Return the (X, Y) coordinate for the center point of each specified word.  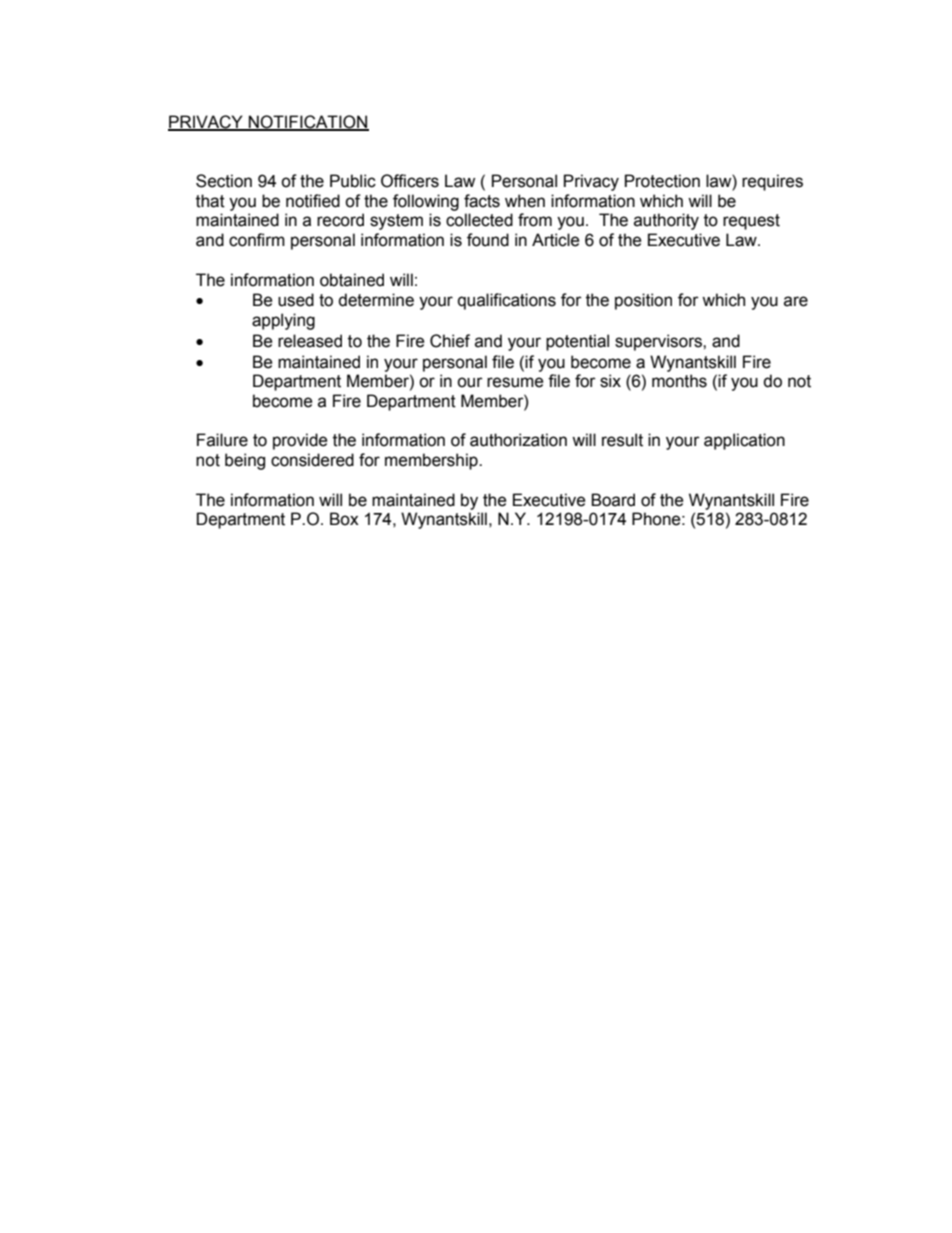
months (679, 381)
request (751, 222)
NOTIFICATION (308, 123)
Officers (410, 181)
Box (344, 519)
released (310, 341)
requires (772, 182)
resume (515, 382)
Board (613, 500)
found (488, 240)
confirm (257, 240)
